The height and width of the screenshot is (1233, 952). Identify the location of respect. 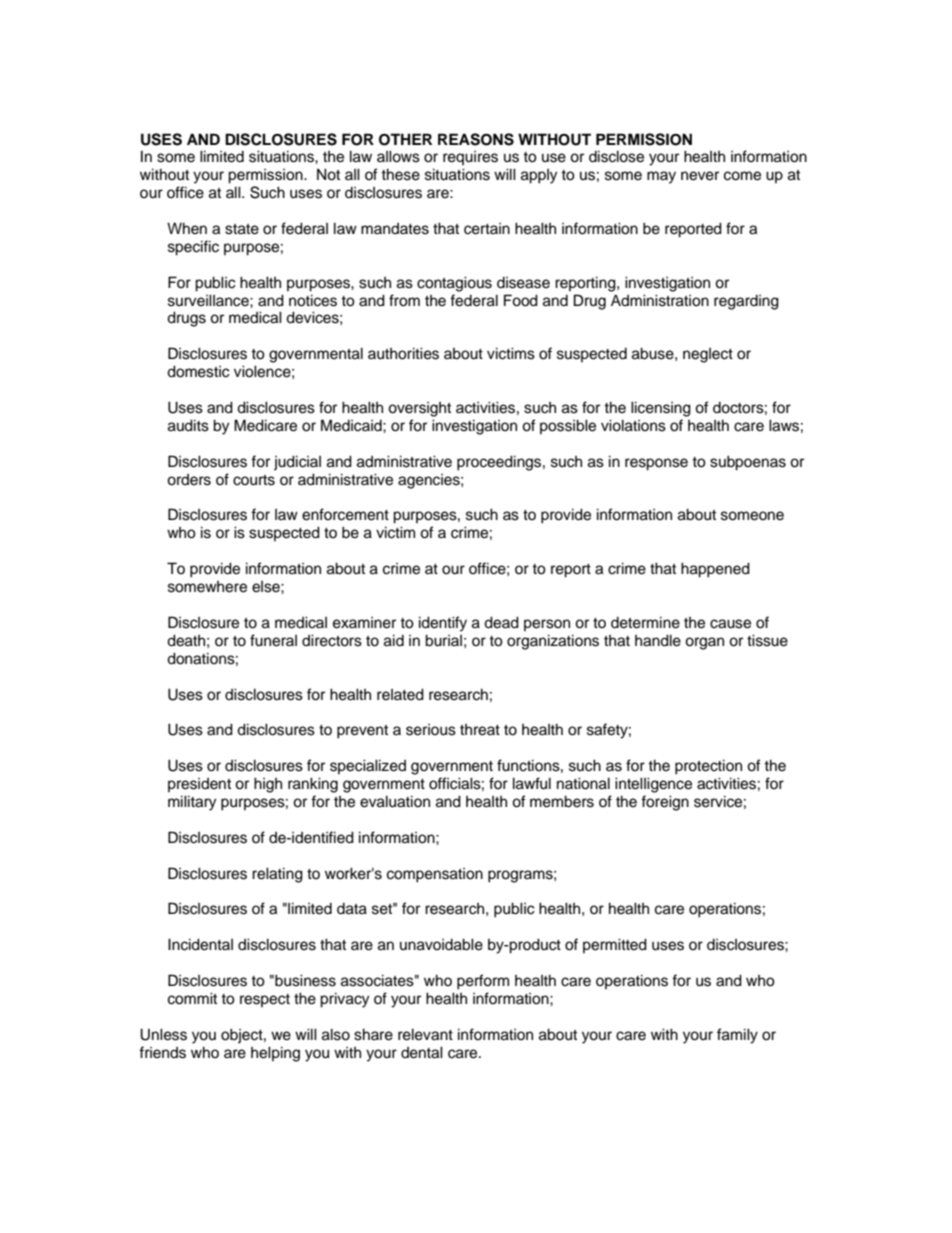
(265, 1000).
